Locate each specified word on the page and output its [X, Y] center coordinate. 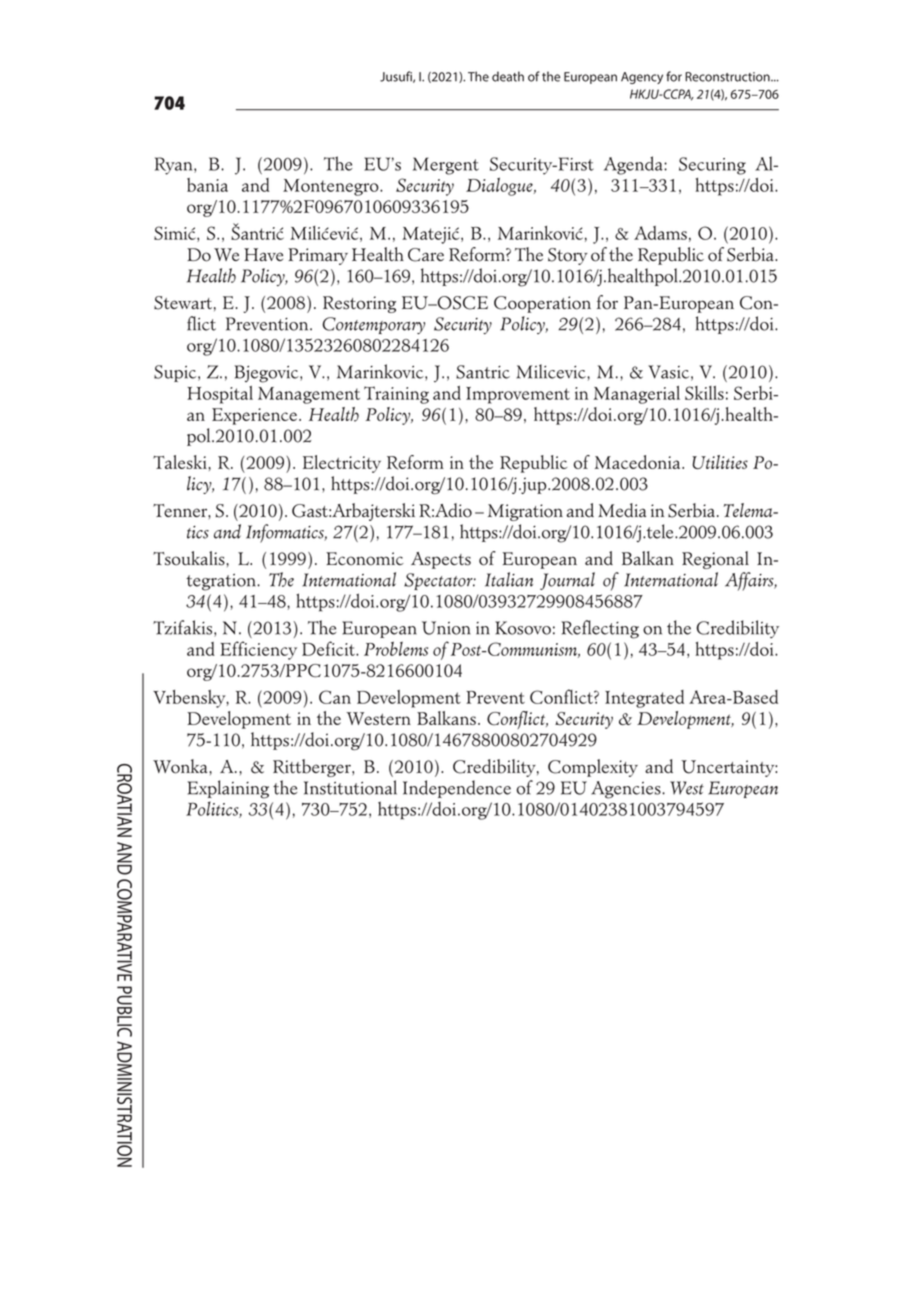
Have [263, 254]
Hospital [220, 395]
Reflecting [600, 629]
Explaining [228, 789]
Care [426, 255]
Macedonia [639, 462]
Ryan [175, 166]
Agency [642, 78]
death [508, 76]
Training [396, 395]
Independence [457, 789]
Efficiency [258, 650]
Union [446, 628]
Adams [660, 233]
